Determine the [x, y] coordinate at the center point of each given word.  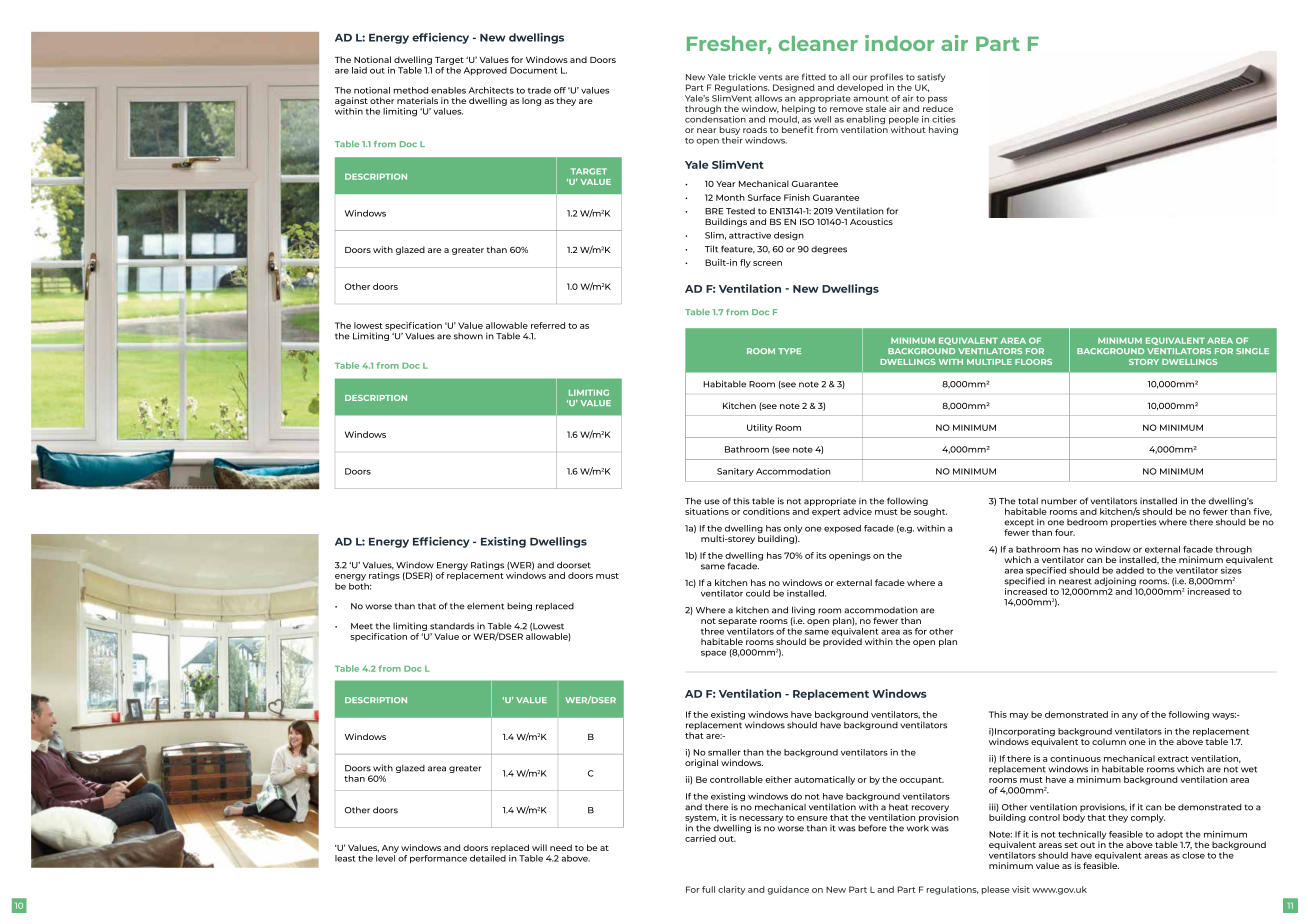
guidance [788, 890]
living [803, 612]
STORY [1144, 362]
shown [468, 336]
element [485, 606]
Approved [485, 71]
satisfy [931, 79]
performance [438, 859]
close [1193, 855]
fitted [814, 77]
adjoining [1115, 581]
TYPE [789, 351]
